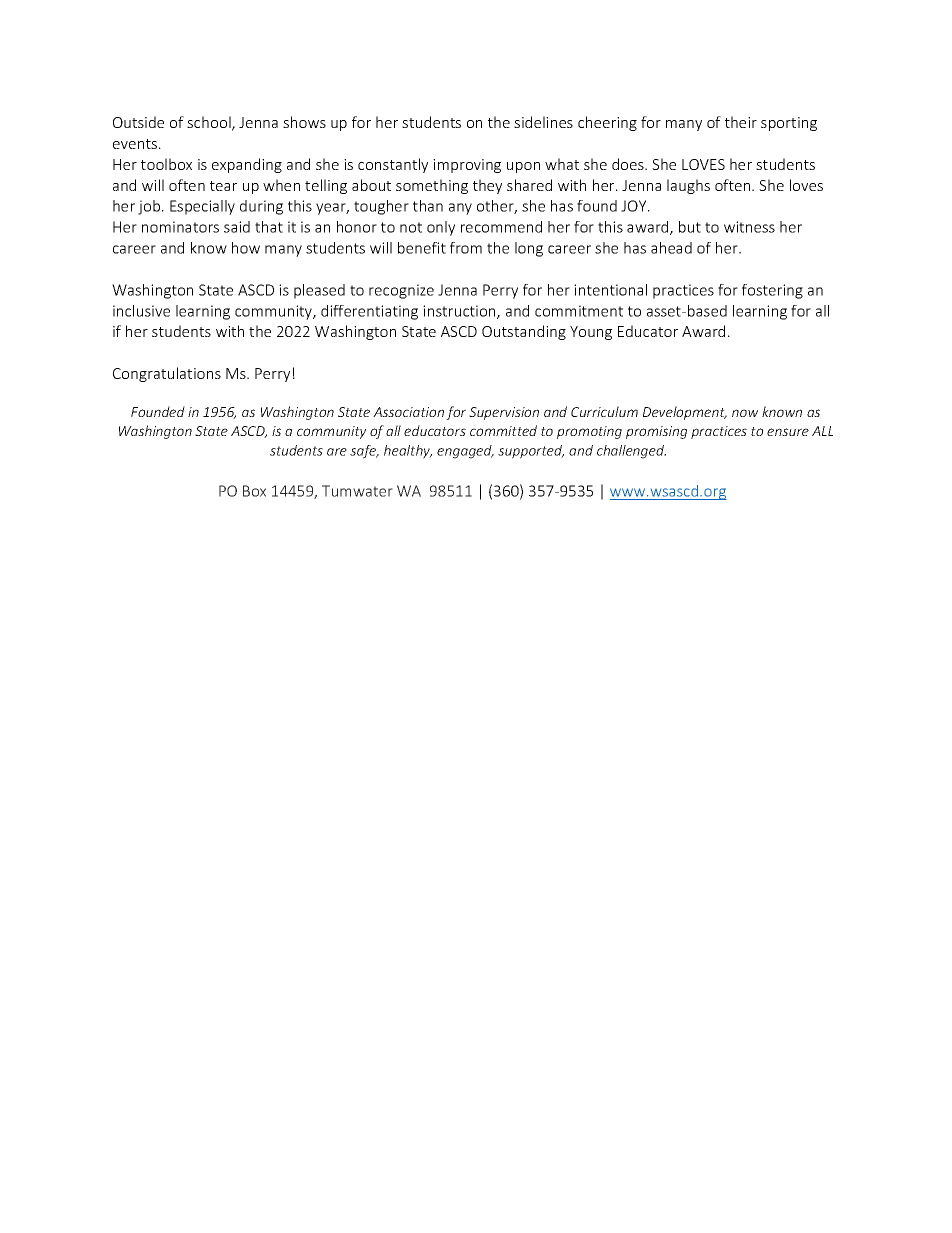 The width and height of the screenshot is (952, 1233). I want to click on safe, so click(364, 452).
